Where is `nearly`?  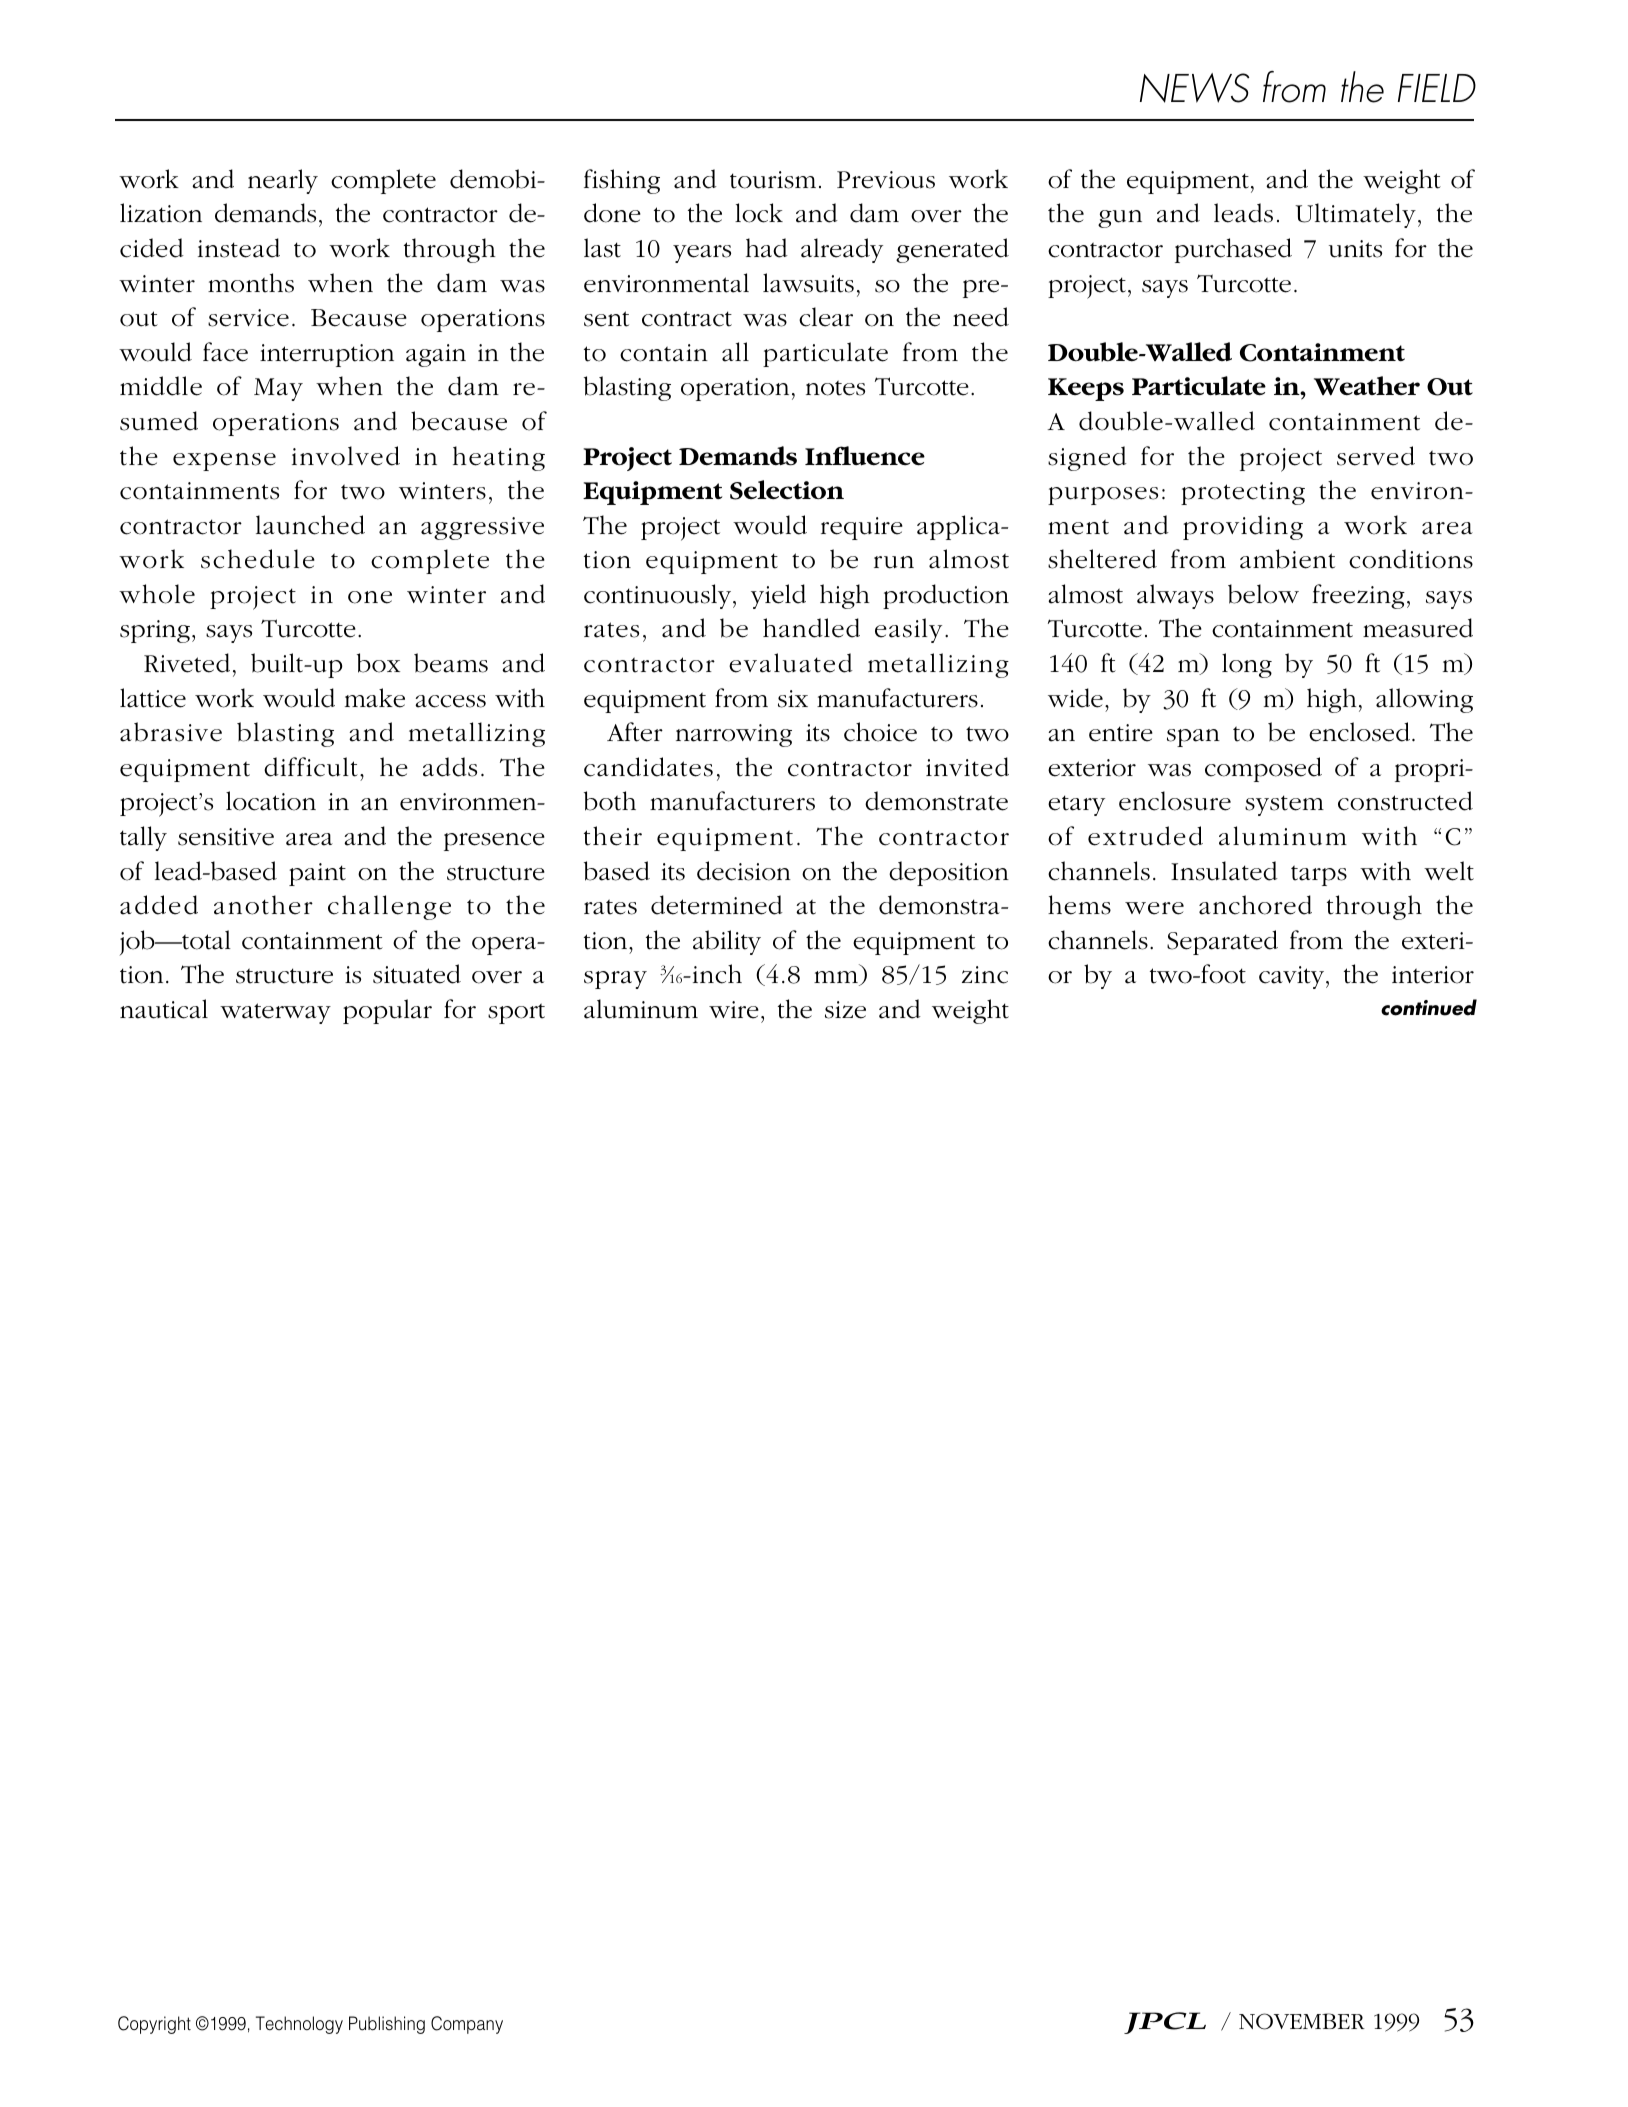
nearly is located at coordinates (283, 181).
